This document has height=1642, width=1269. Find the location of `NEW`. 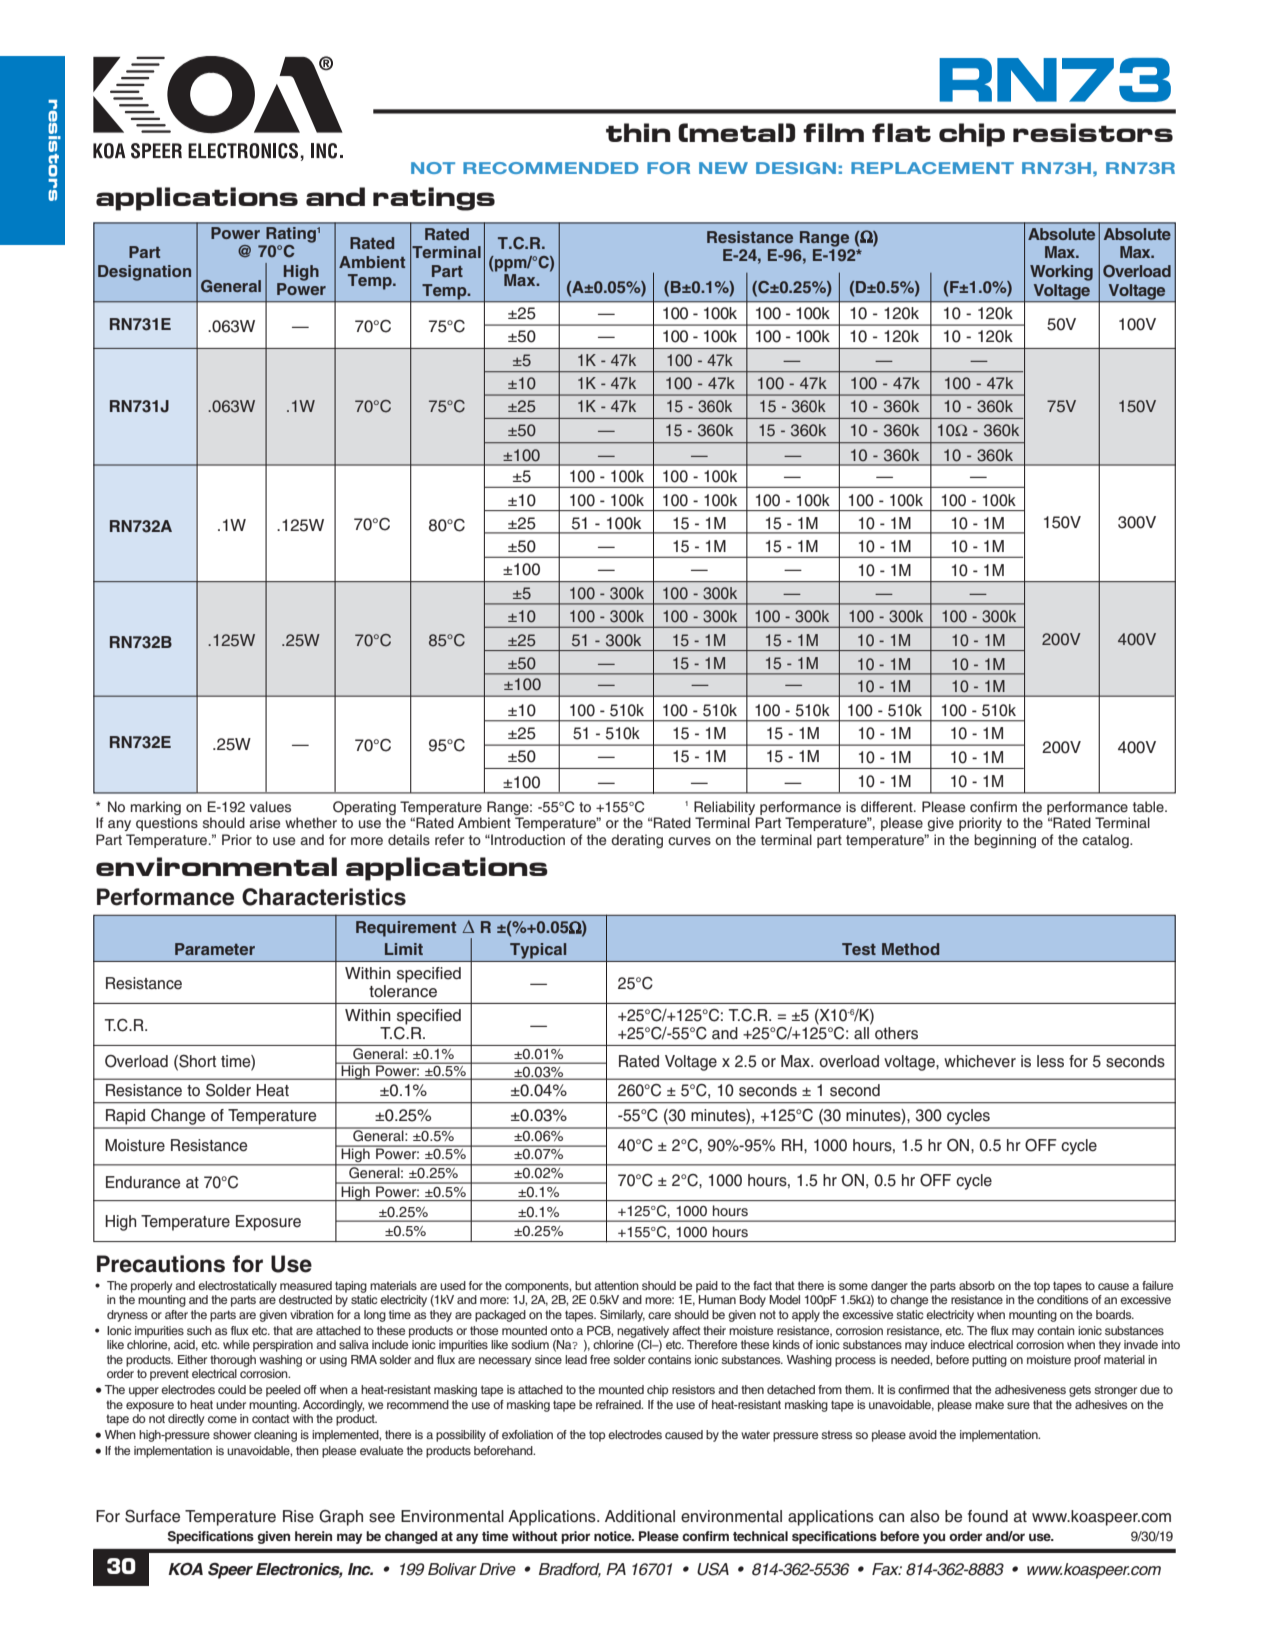

NEW is located at coordinates (723, 168).
